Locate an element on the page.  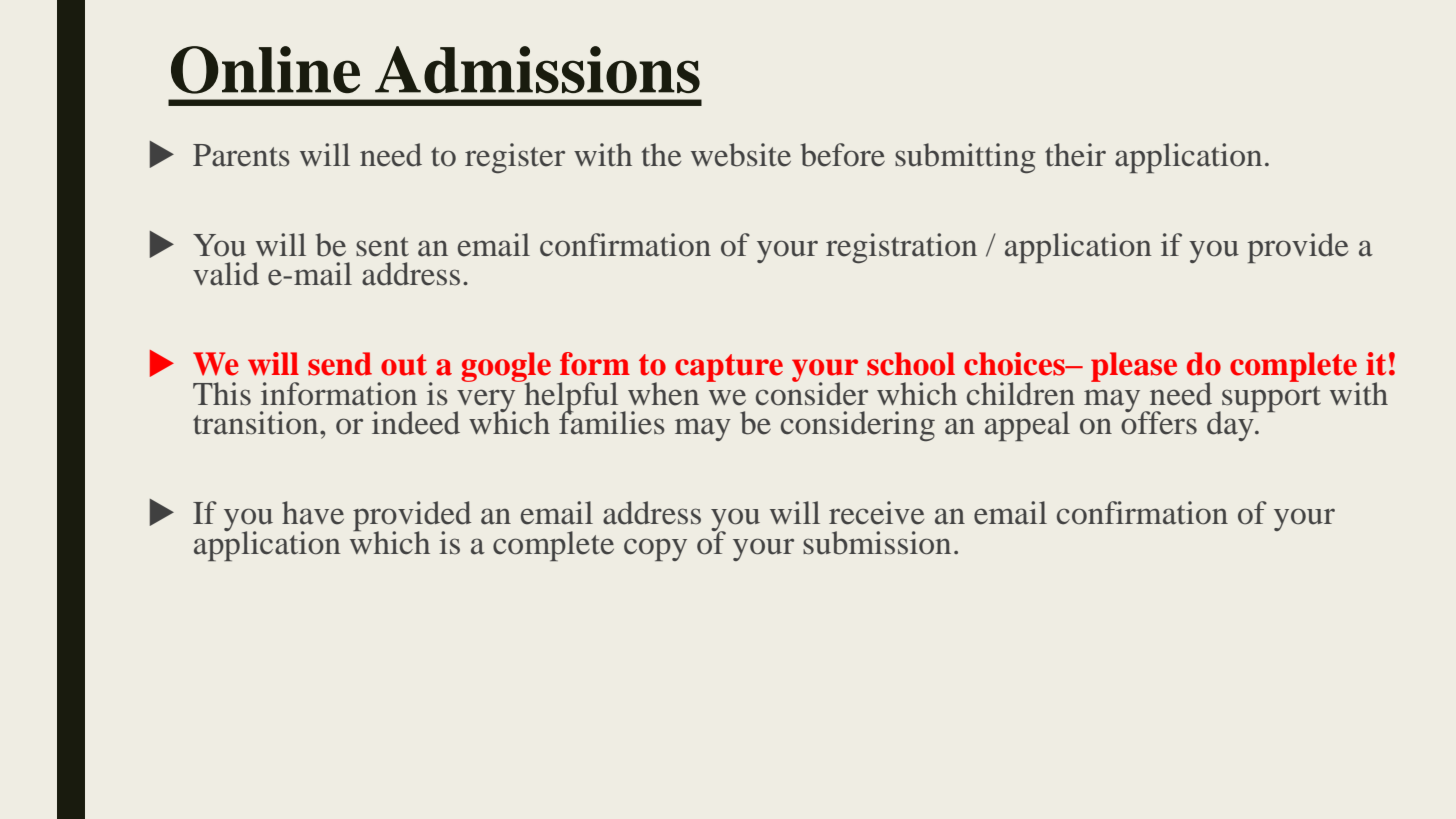
have is located at coordinates (313, 513).
